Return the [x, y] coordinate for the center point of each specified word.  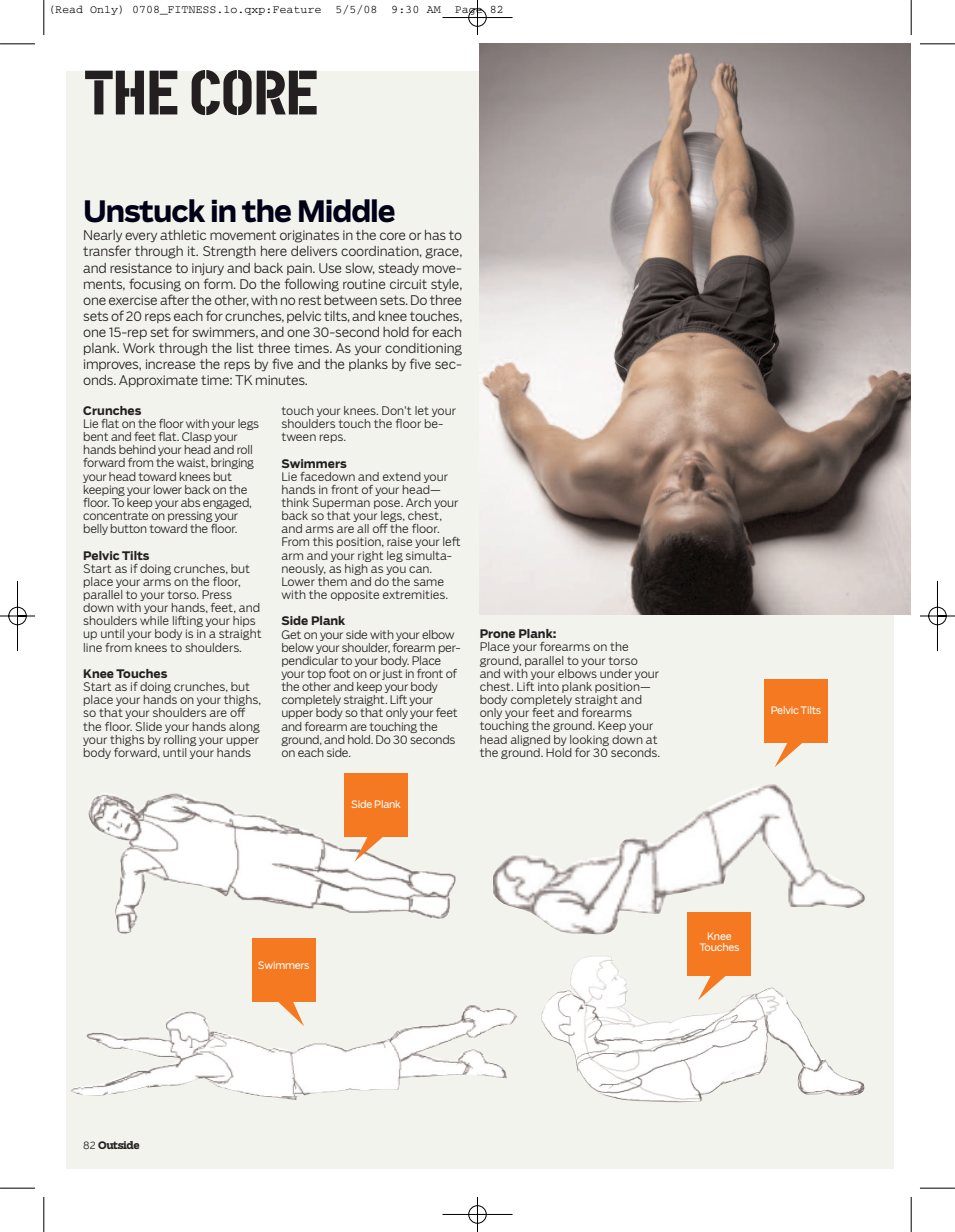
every [141, 237]
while [154, 620]
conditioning [423, 349]
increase [170, 364]
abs [190, 502]
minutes [281, 380]
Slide [149, 726]
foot [339, 673]
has [435, 235]
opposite [355, 595]
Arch [418, 502]
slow [360, 268]
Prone [497, 633]
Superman [341, 503]
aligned [530, 740]
